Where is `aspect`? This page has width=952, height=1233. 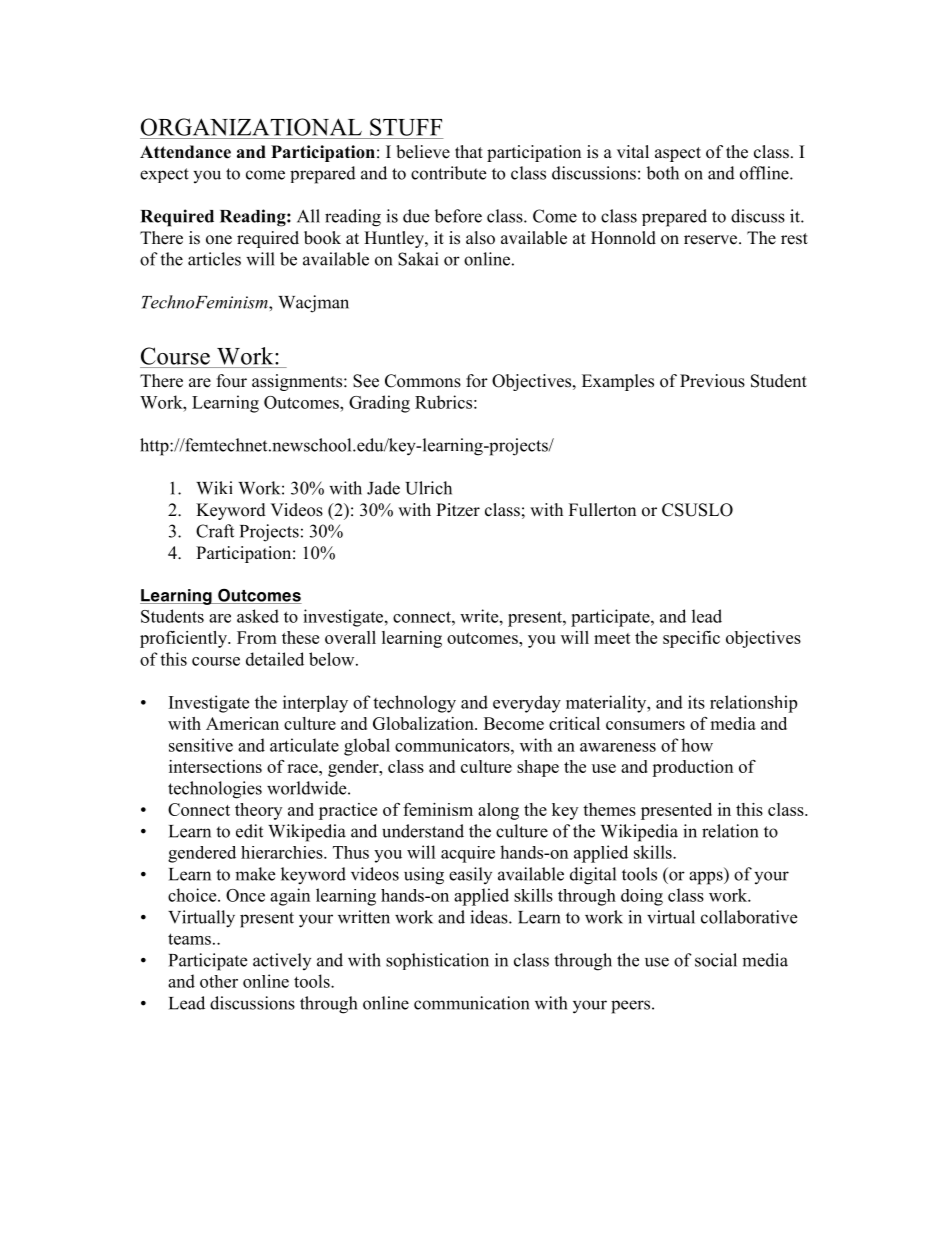
aspect is located at coordinates (678, 154).
